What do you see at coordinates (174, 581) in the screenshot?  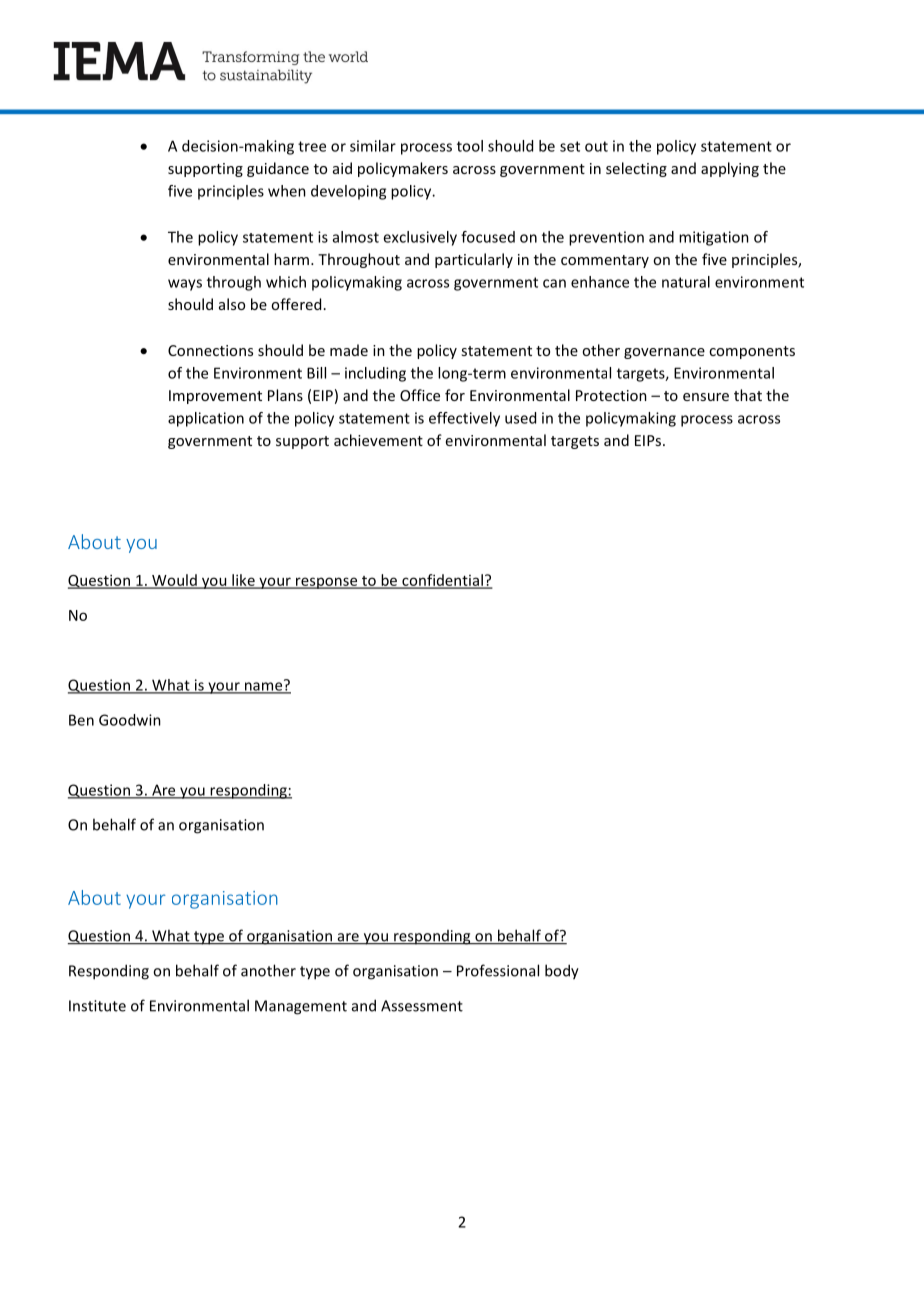 I see `Would` at bounding box center [174, 581].
